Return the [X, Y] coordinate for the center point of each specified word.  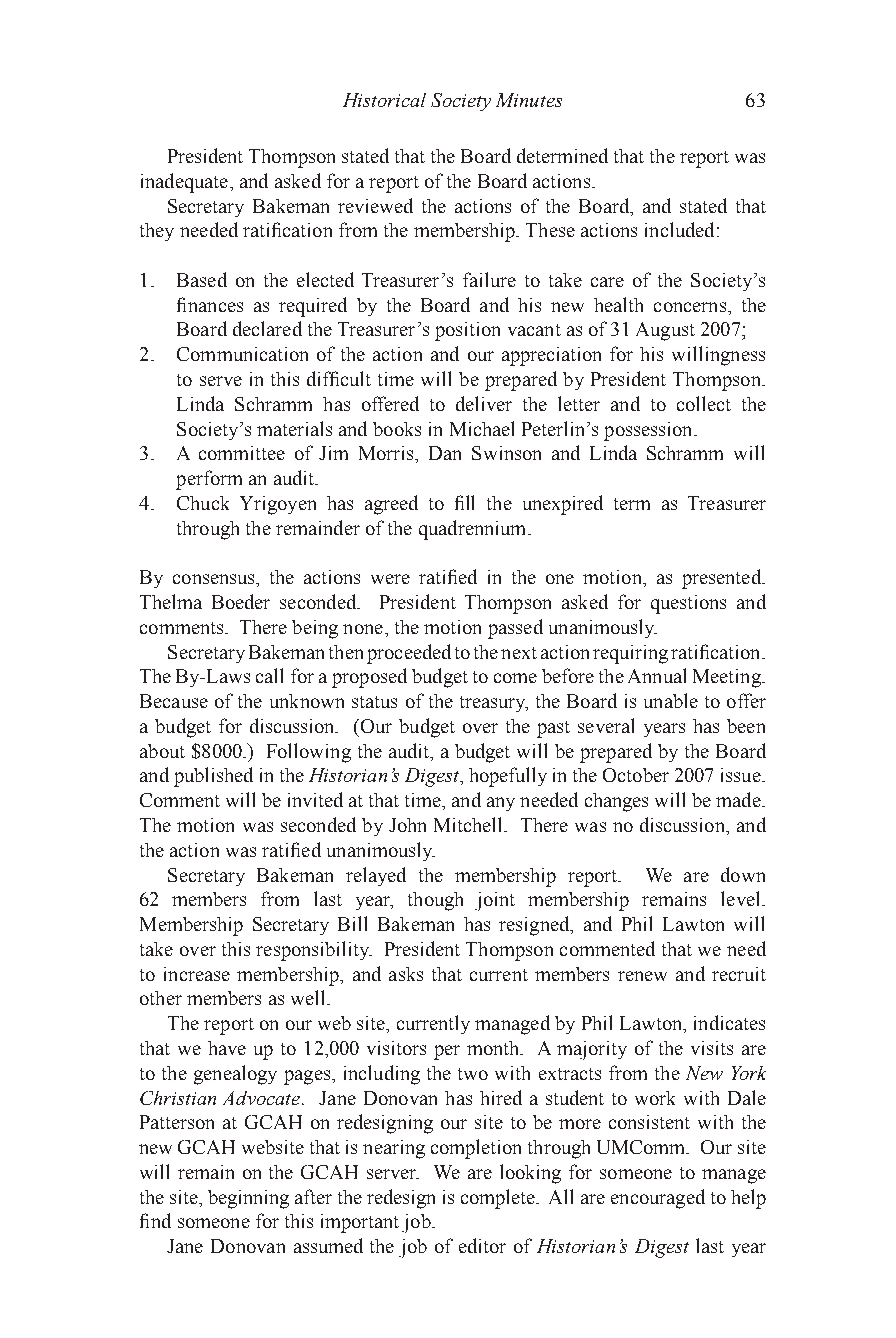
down [743, 874]
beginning [248, 1199]
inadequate [186, 183]
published [213, 777]
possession [649, 431]
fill [464, 502]
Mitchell [470, 824]
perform [209, 480]
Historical [384, 100]
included [679, 229]
